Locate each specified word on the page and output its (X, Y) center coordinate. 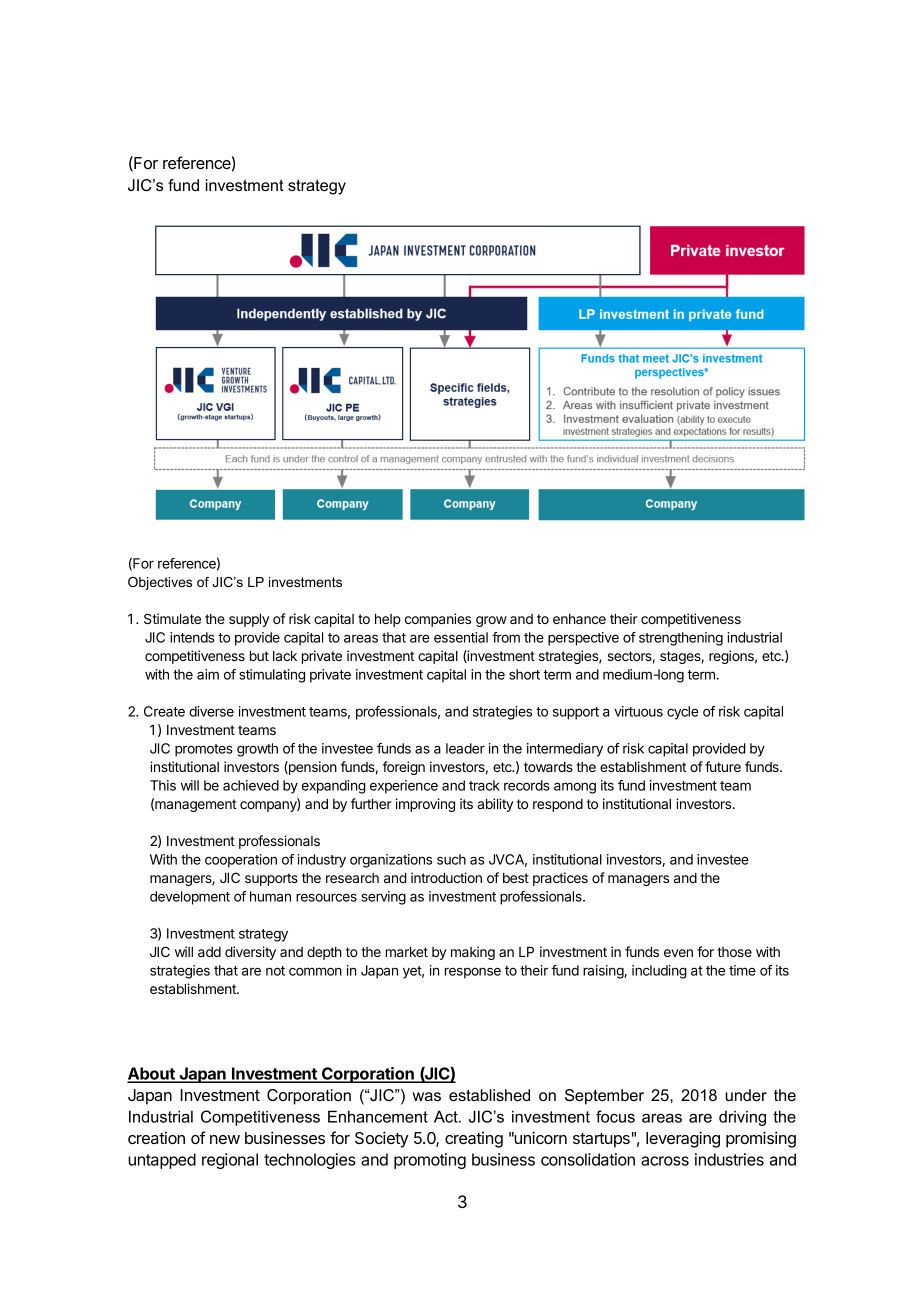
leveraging (683, 1139)
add (209, 952)
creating (474, 1140)
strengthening (681, 639)
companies (438, 620)
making (473, 953)
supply (249, 620)
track (484, 785)
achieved (251, 785)
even (678, 953)
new (225, 1139)
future (723, 766)
